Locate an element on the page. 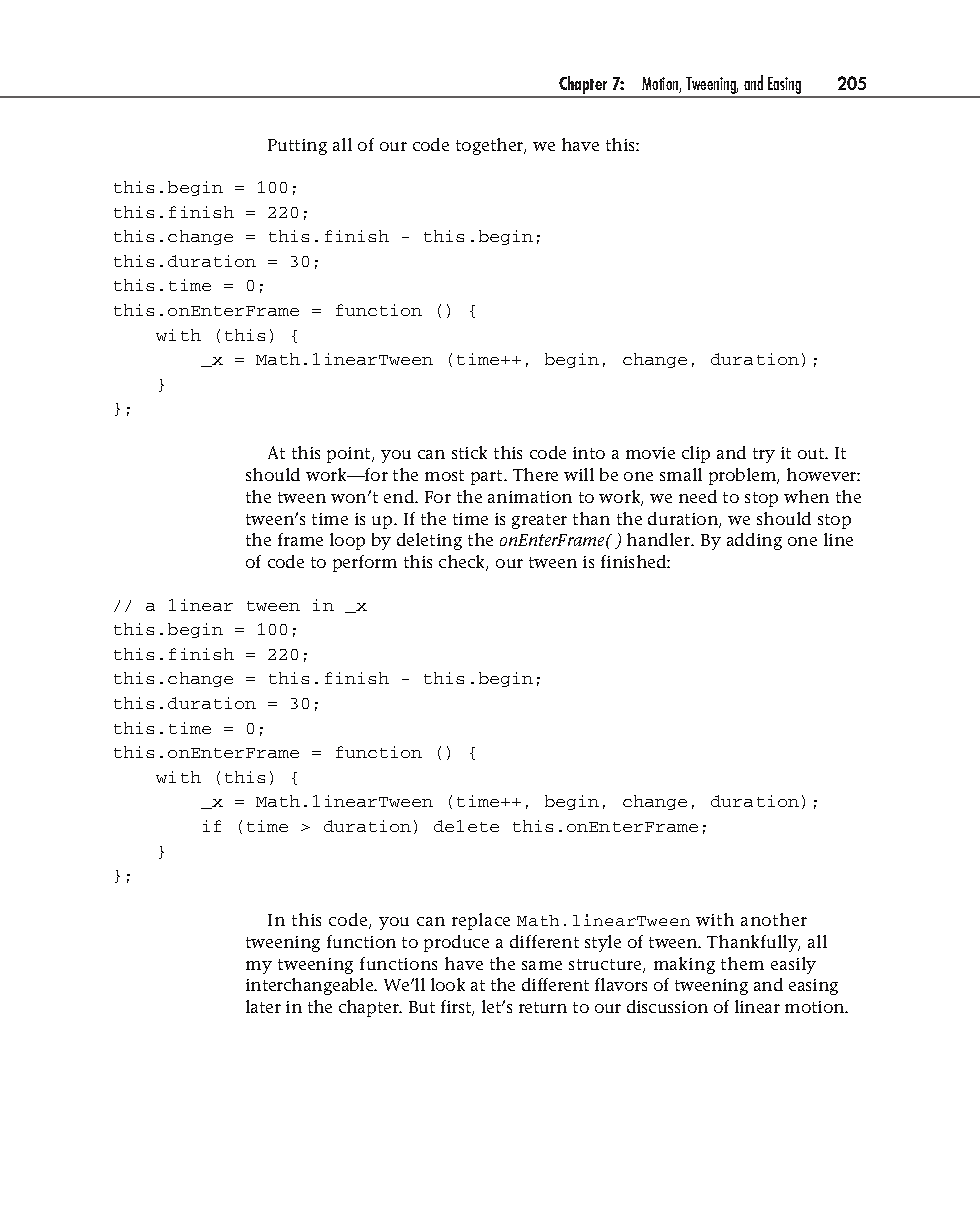  greater is located at coordinates (539, 521).
